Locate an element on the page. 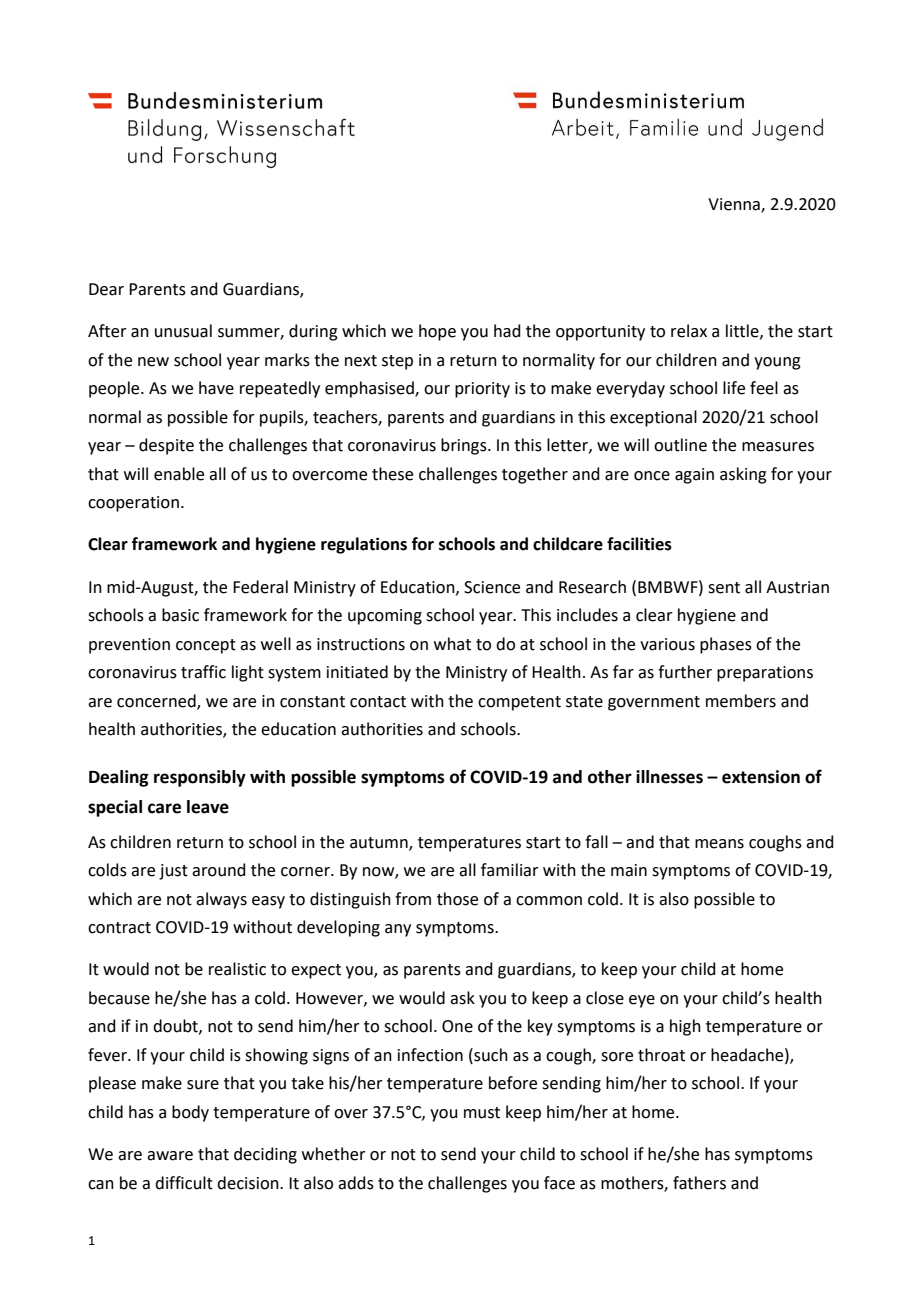 This page has width=924, height=1308. Vienna is located at coordinates (735, 205).
